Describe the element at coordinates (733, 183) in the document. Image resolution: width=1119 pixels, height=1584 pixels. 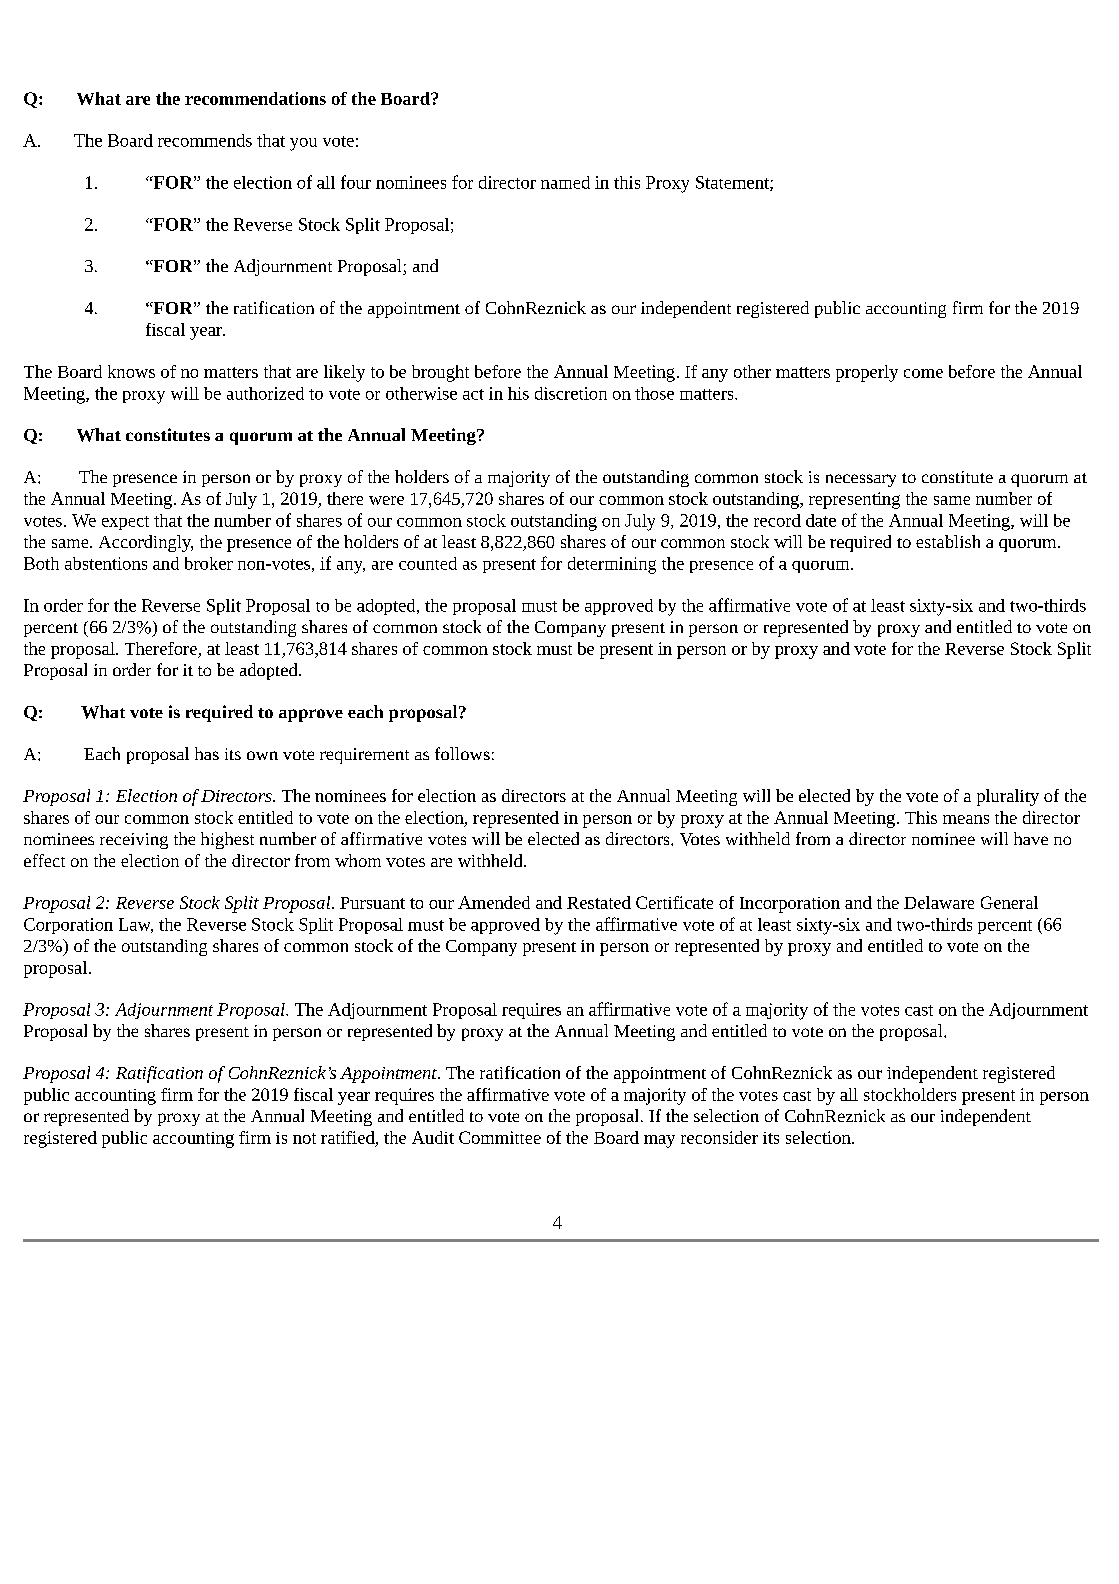
I see `Statement` at that location.
